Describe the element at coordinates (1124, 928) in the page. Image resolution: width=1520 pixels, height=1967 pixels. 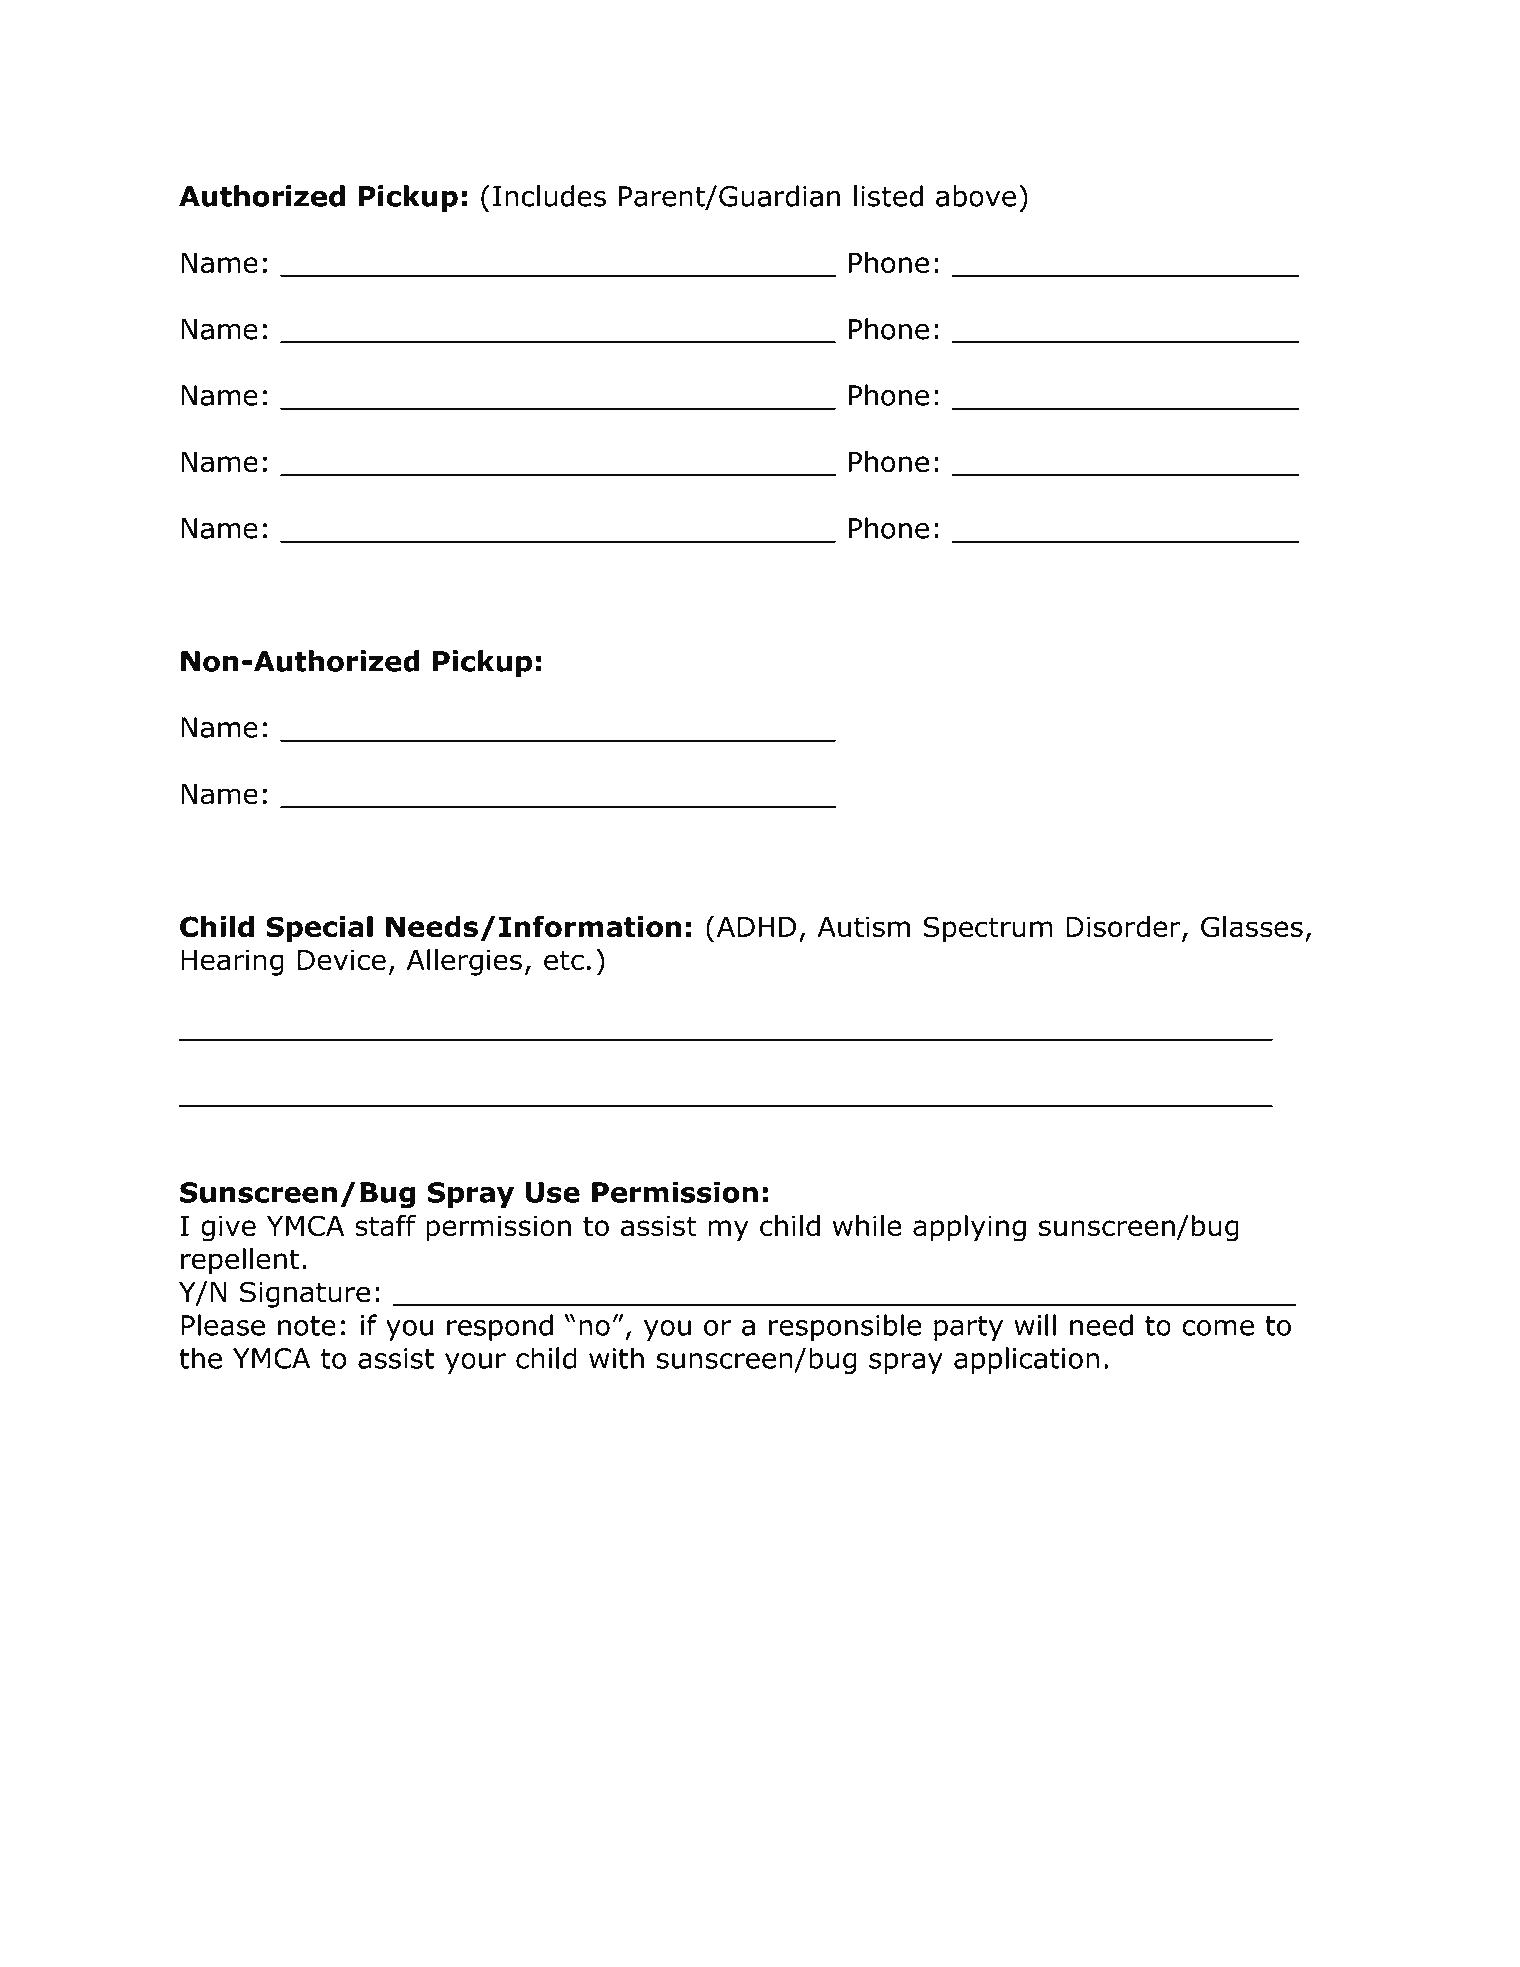
I see `Disorder` at that location.
